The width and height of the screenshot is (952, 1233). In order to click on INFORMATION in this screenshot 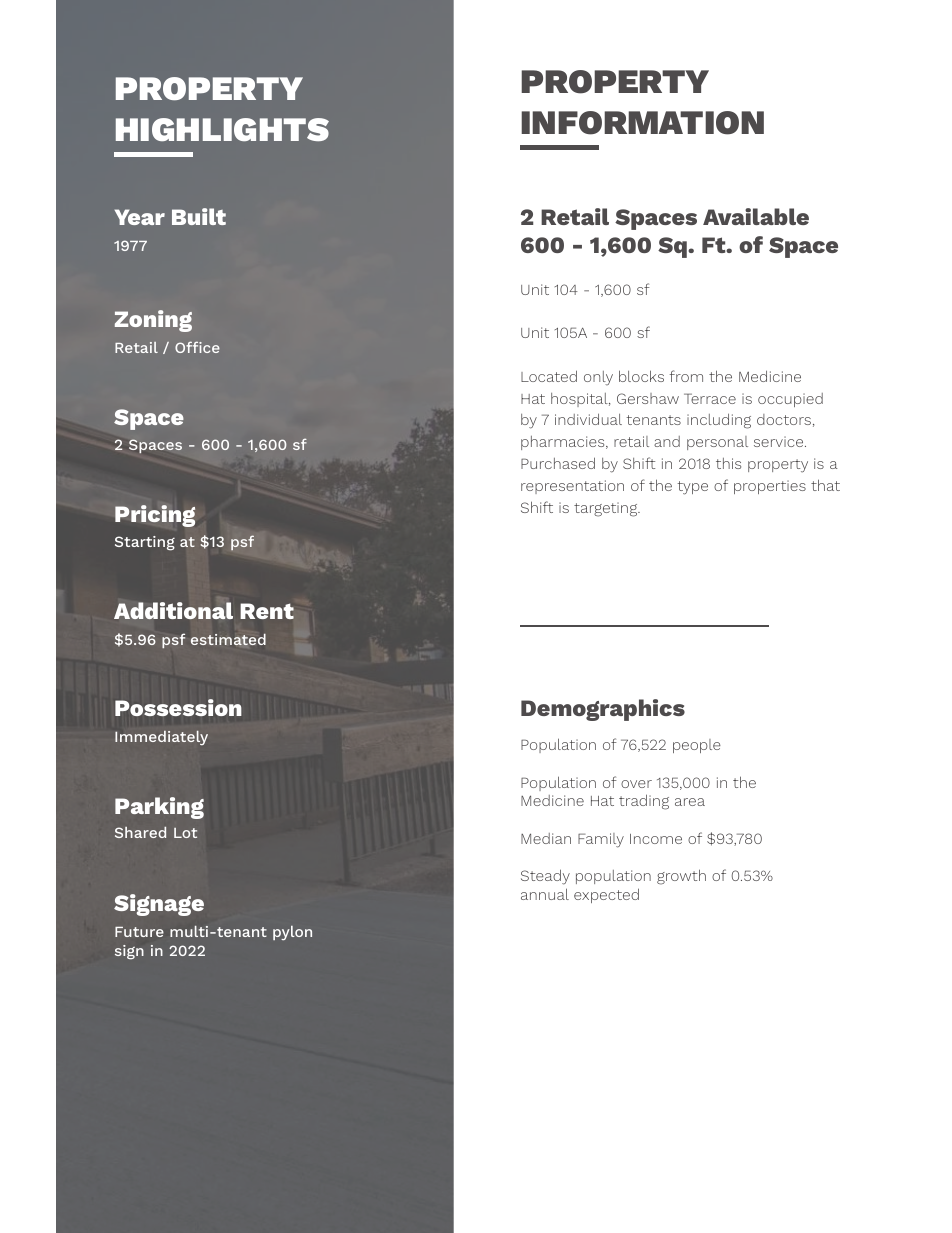, I will do `click(642, 123)`.
